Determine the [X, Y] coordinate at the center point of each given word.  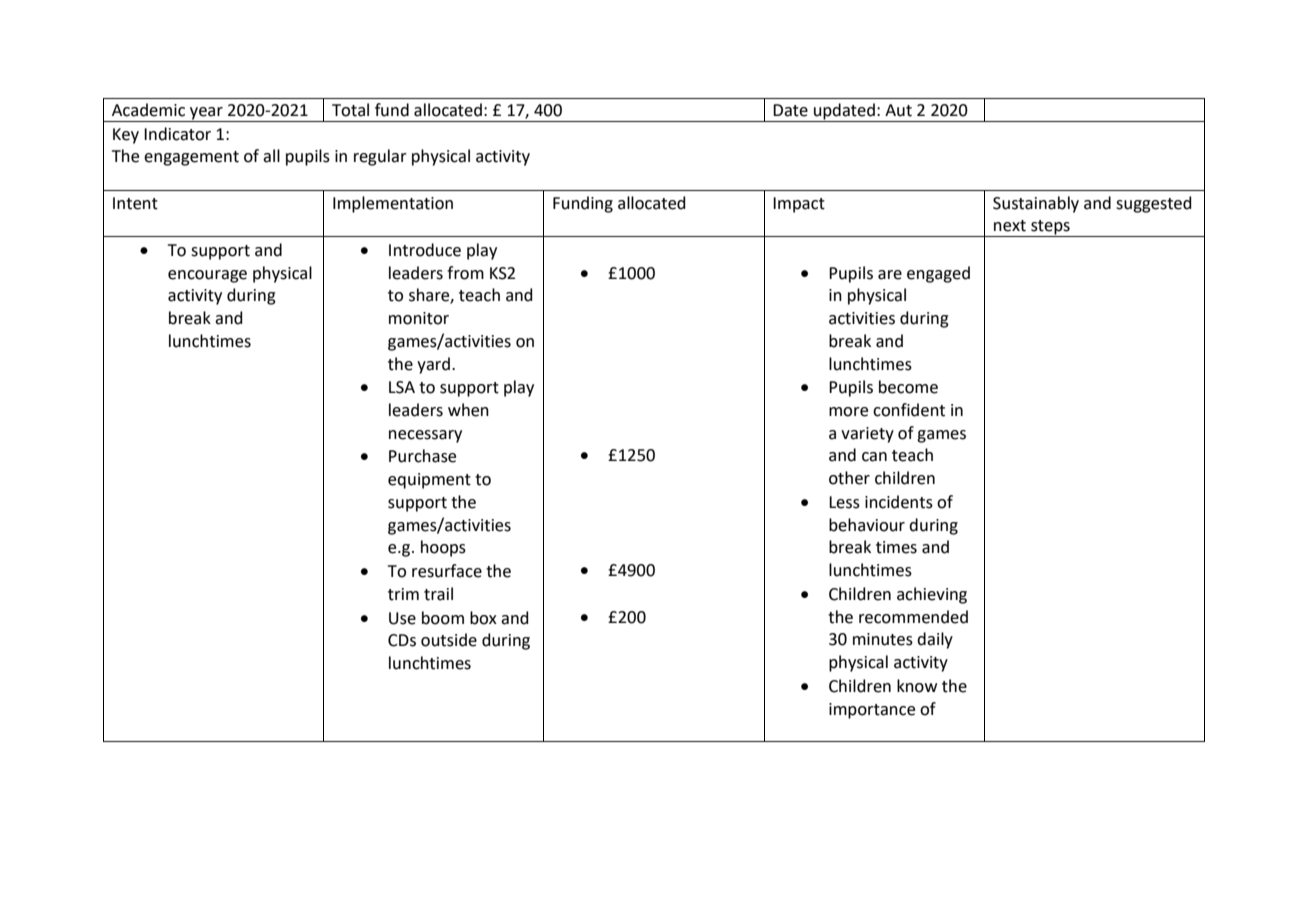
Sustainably [1036, 204]
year [206, 114]
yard [433, 365]
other [849, 478]
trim [403, 594]
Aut [898, 110]
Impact [799, 205]
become [908, 387]
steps [1050, 228]
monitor [419, 318]
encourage [207, 276]
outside [449, 640]
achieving [932, 595]
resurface [447, 571]
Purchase [422, 456]
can [874, 457]
